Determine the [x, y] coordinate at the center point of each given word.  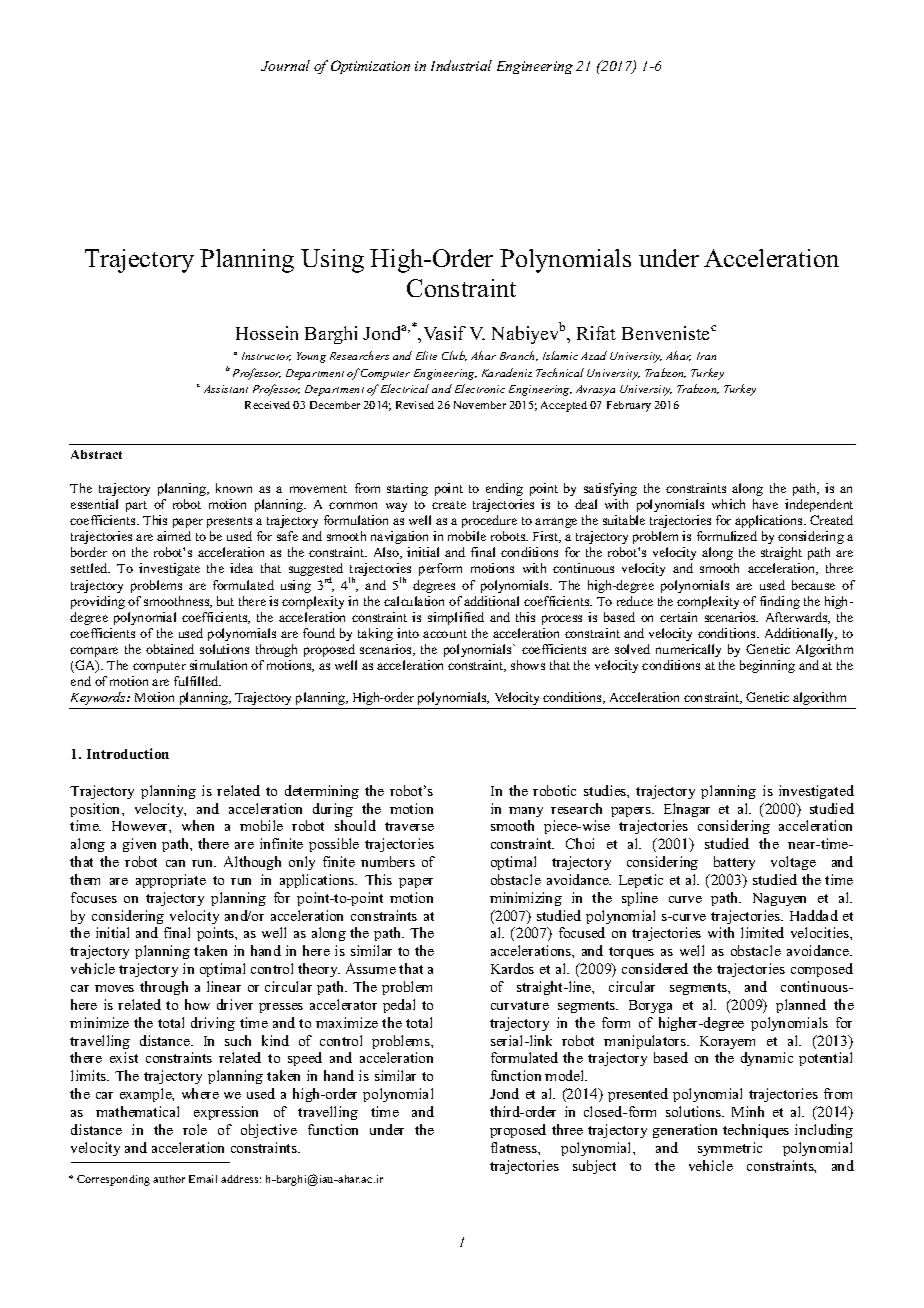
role [195, 1129]
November [480, 405]
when [198, 825]
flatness [515, 1147]
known [234, 488]
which [728, 504]
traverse [409, 826]
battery [734, 863]
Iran [706, 356]
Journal [285, 65]
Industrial [461, 65]
